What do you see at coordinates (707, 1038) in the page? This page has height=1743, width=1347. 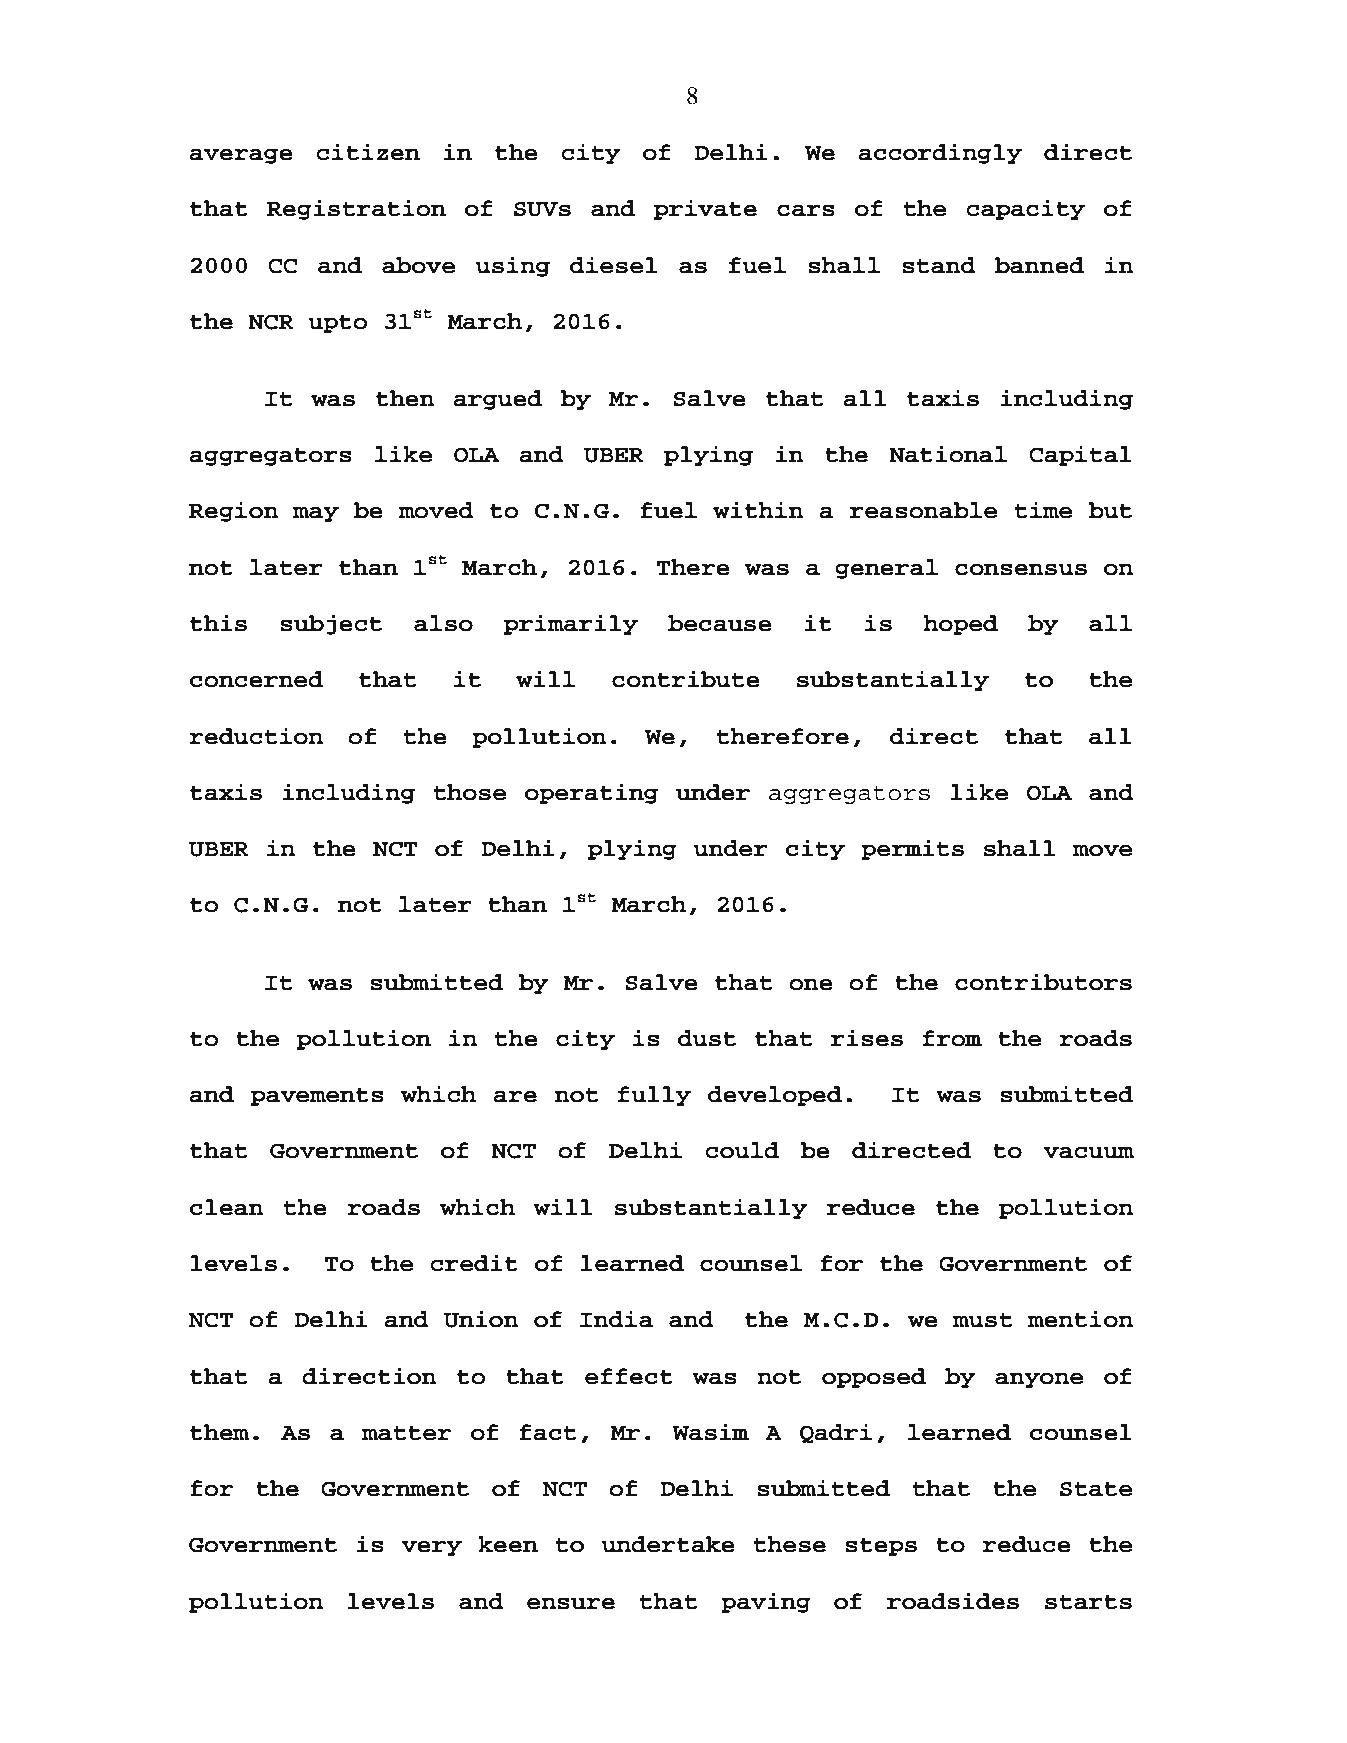 I see `dust` at bounding box center [707, 1038].
